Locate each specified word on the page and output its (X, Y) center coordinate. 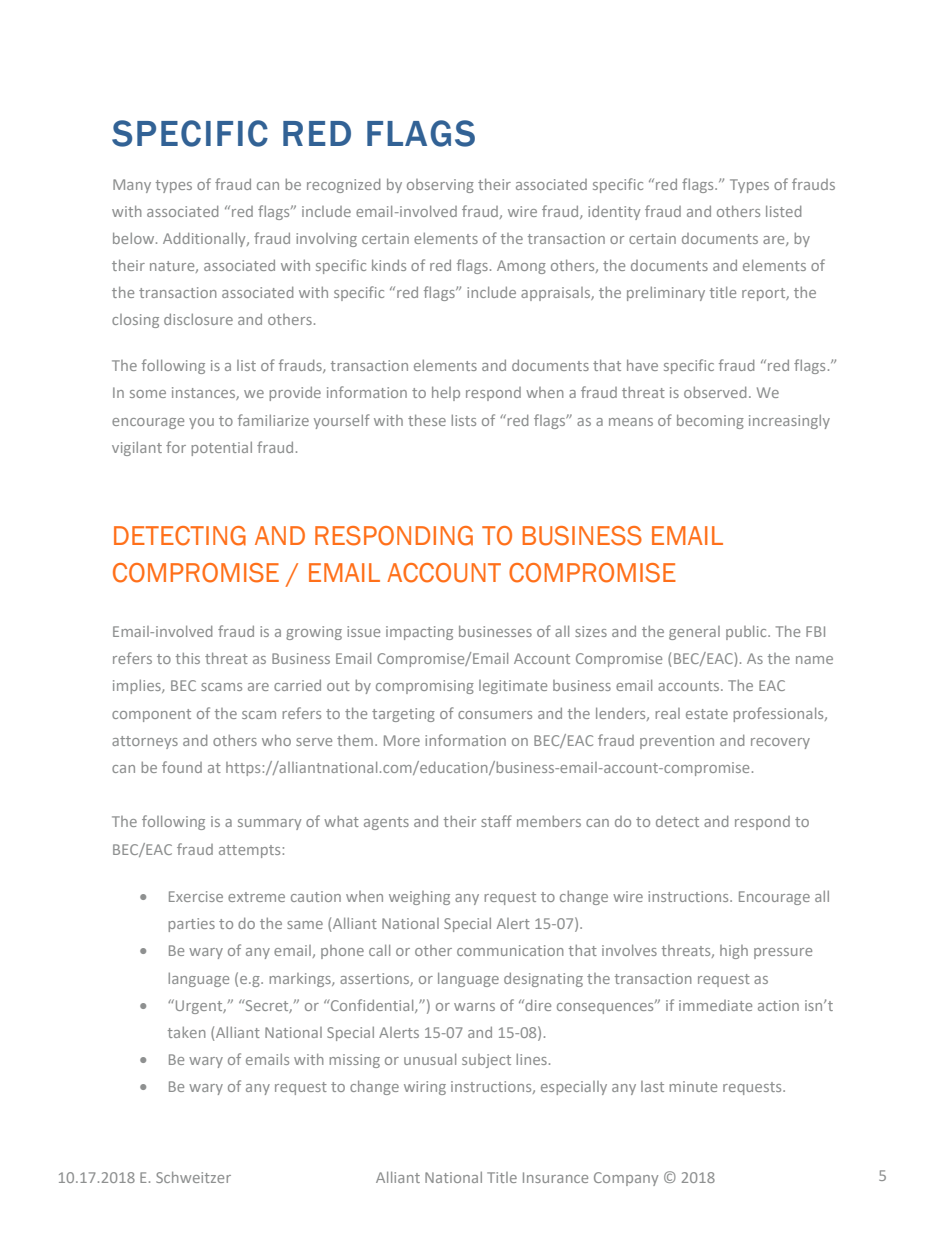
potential (221, 449)
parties (191, 925)
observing (440, 186)
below (135, 238)
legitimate (513, 687)
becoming (710, 421)
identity (614, 213)
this (188, 658)
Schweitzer (193, 1177)
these (427, 420)
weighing (419, 898)
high (734, 952)
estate (707, 714)
